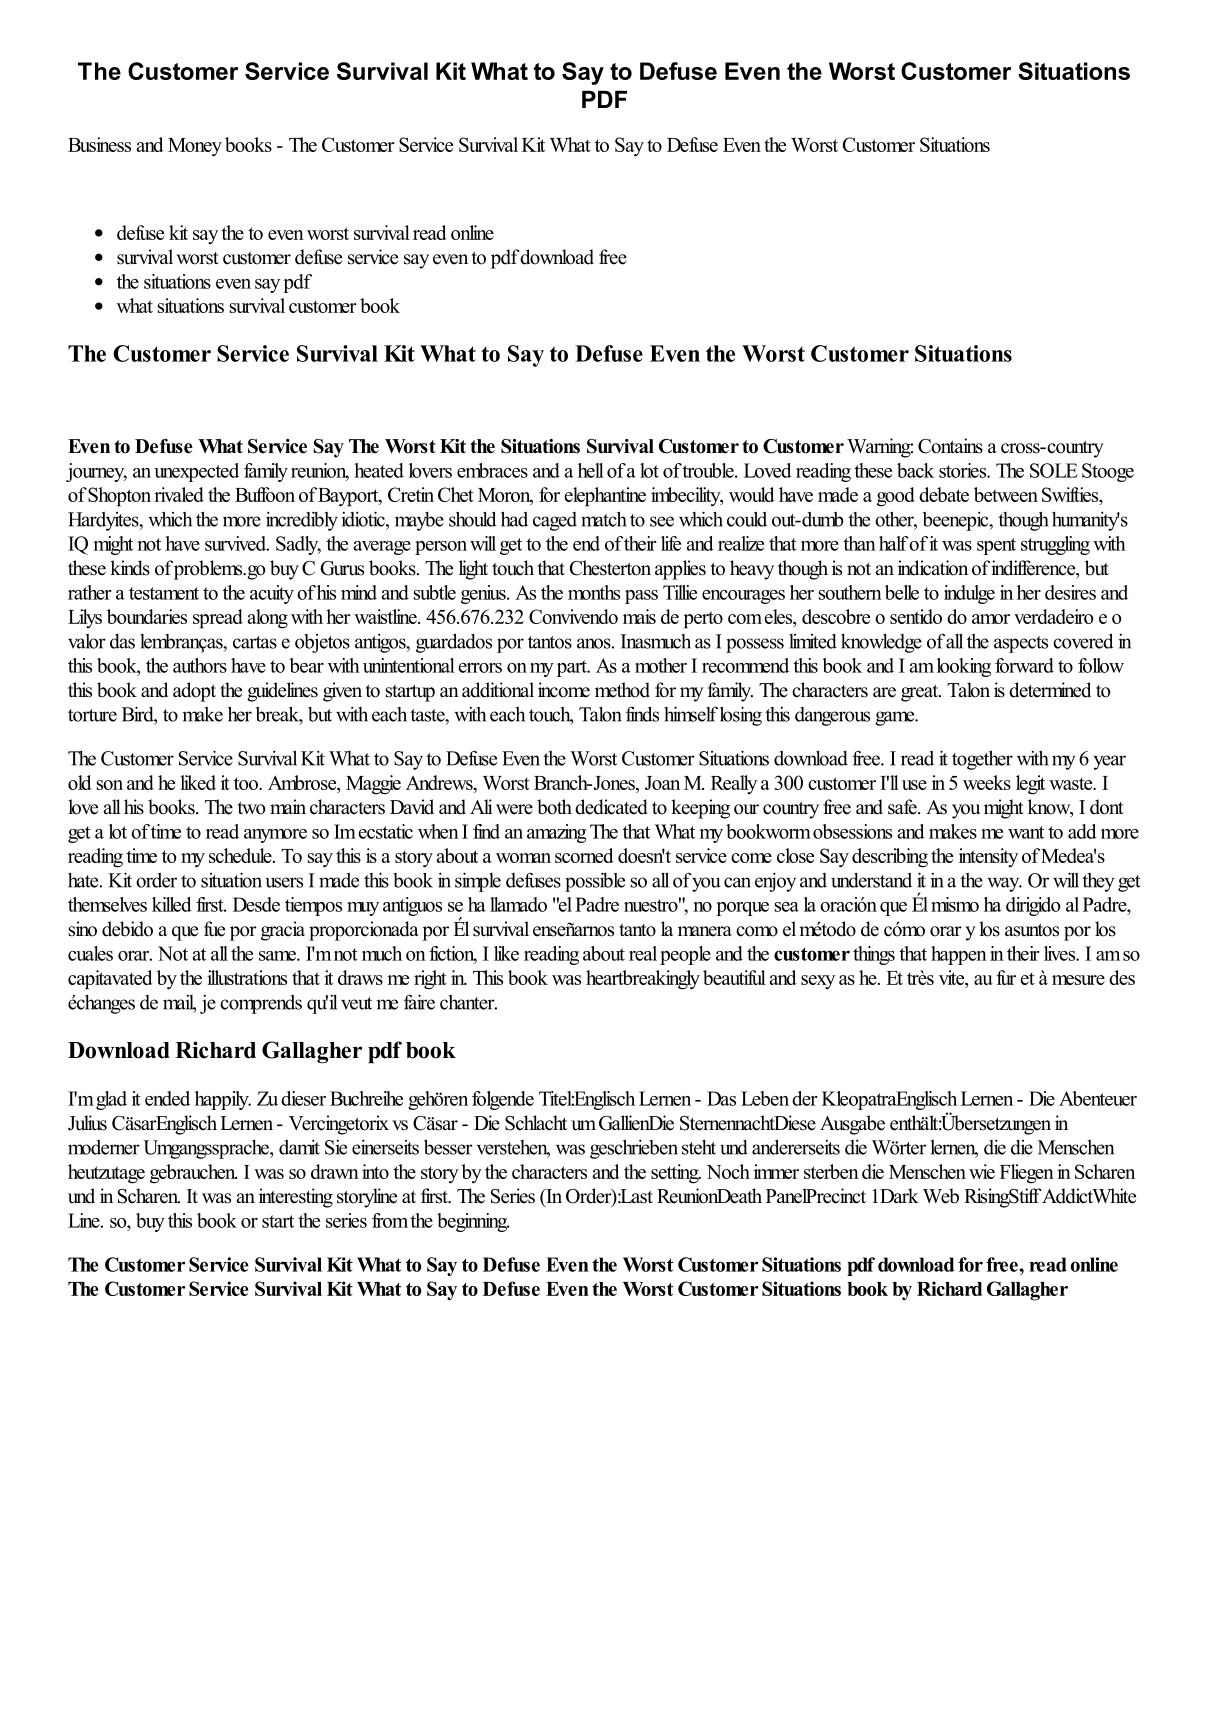 The width and height of the screenshot is (1209, 1711). What do you see at coordinates (622, 690) in the screenshot?
I see `method` at bounding box center [622, 690].
